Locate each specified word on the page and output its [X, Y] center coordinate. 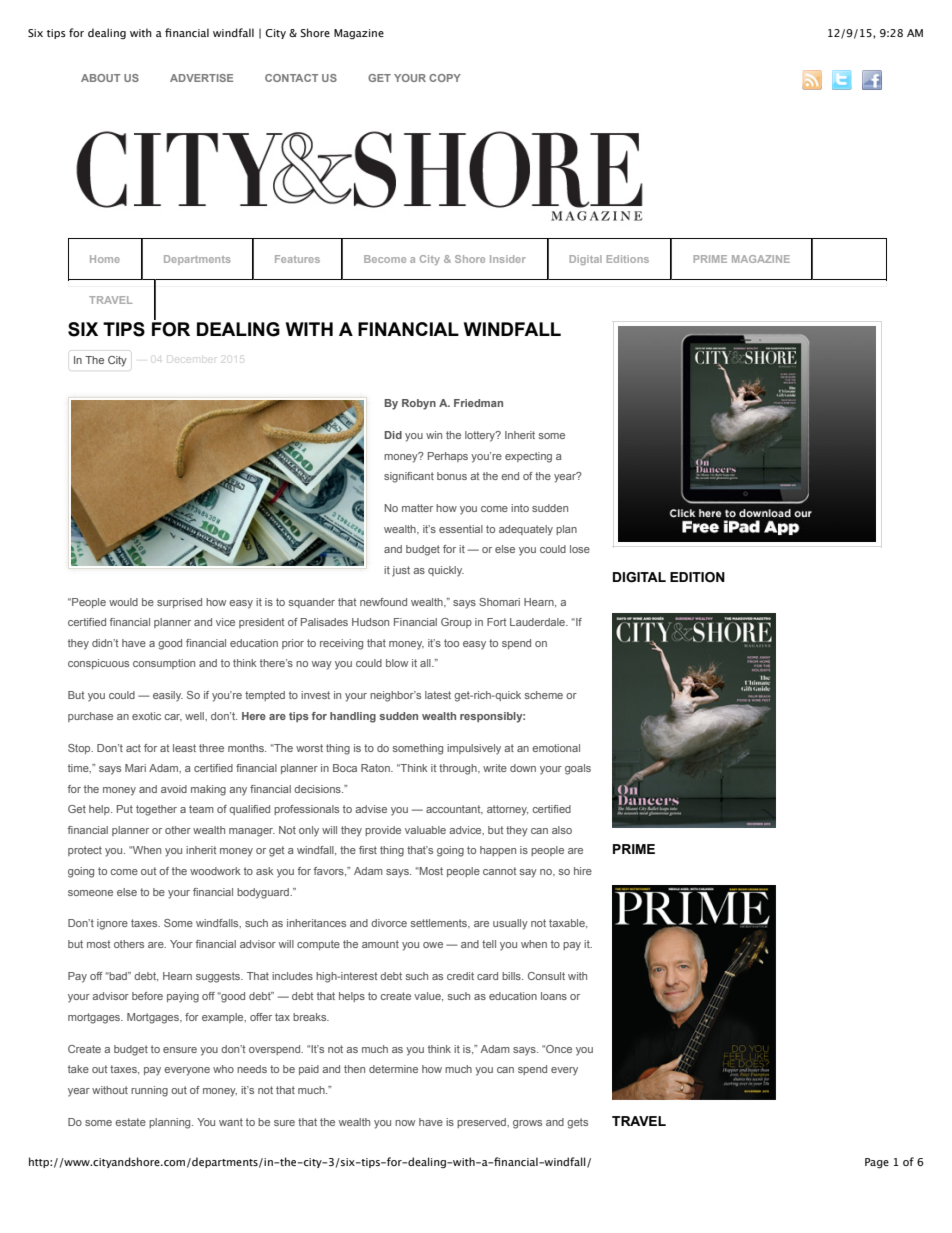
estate [130, 1122]
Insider [508, 259]
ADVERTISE [201, 78]
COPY [445, 78]
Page [877, 1163]
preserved [482, 1123]
